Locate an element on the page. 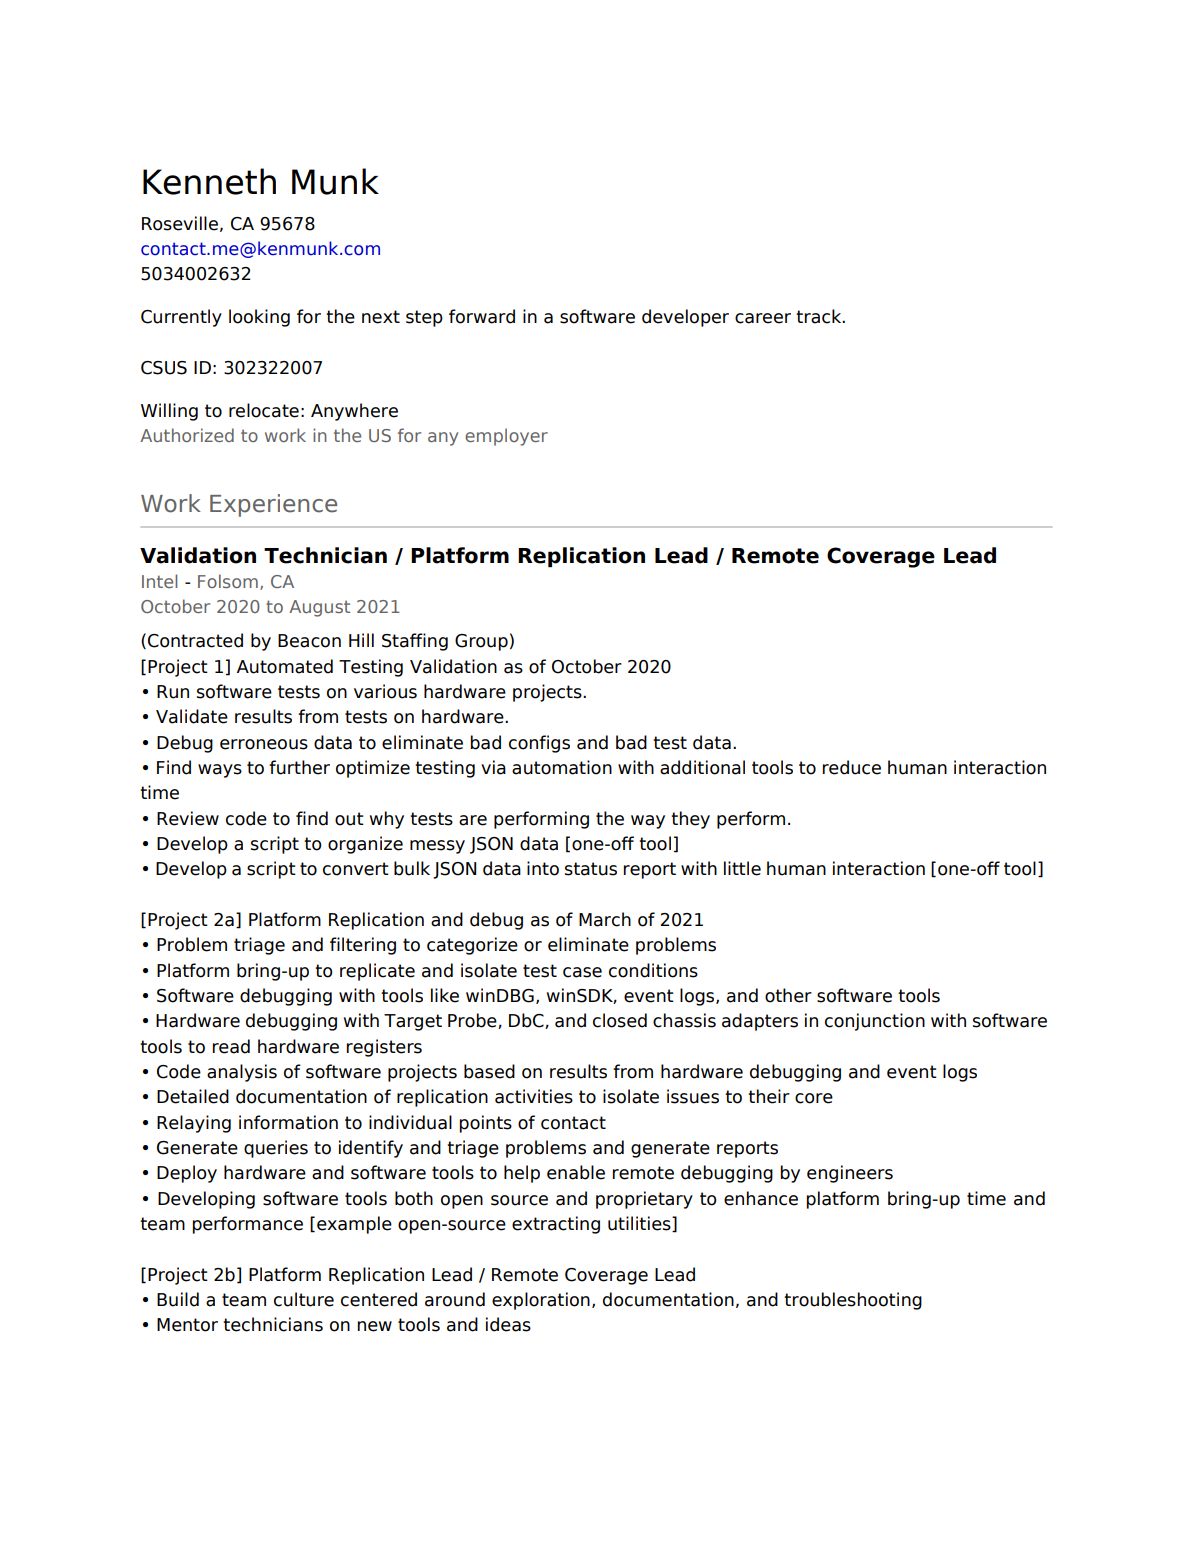 This image has height=1543, width=1193. analysis is located at coordinates (242, 1073).
